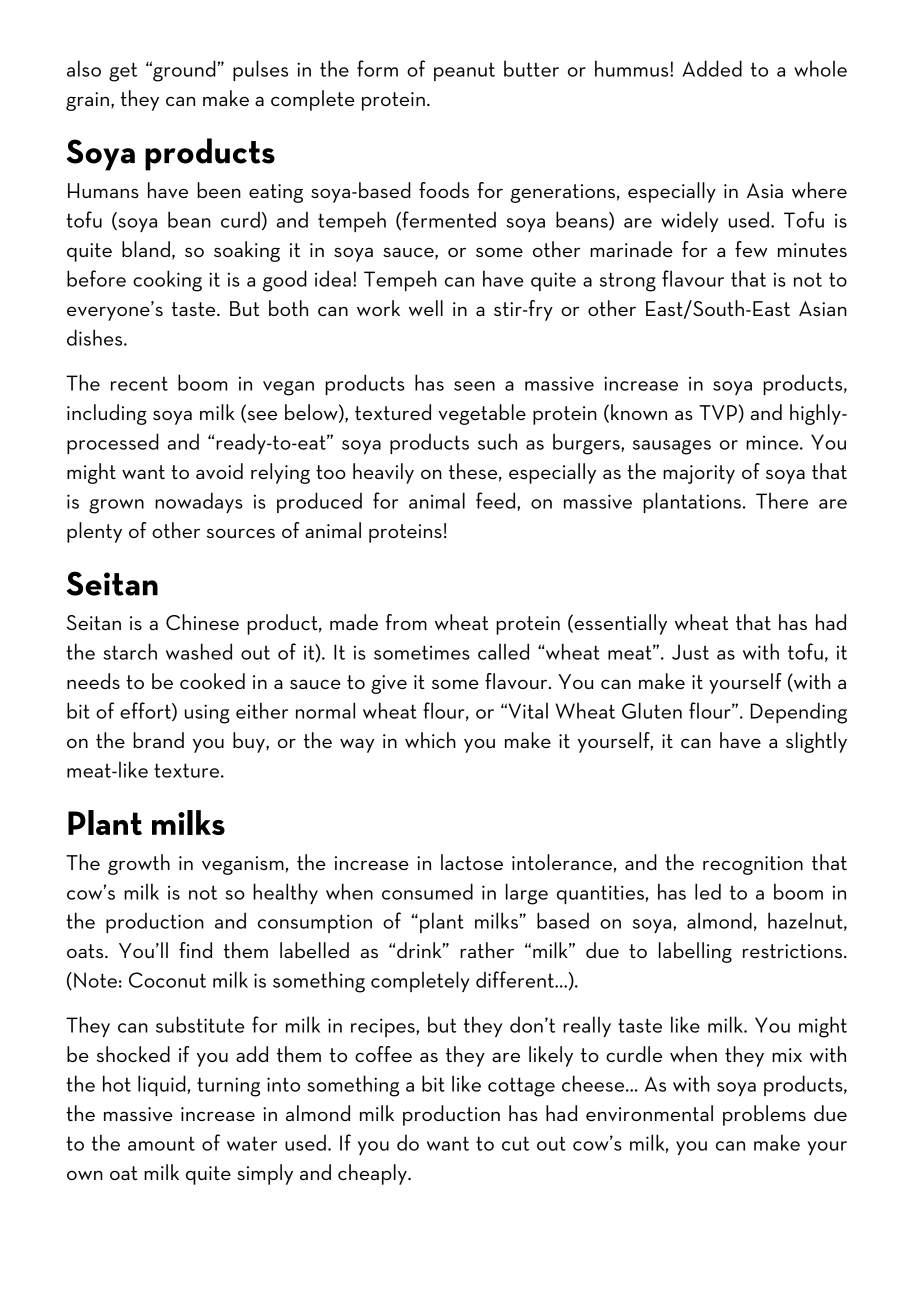 This page has width=924, height=1308. What do you see at coordinates (712, 68) in the page?
I see `Added` at bounding box center [712, 68].
